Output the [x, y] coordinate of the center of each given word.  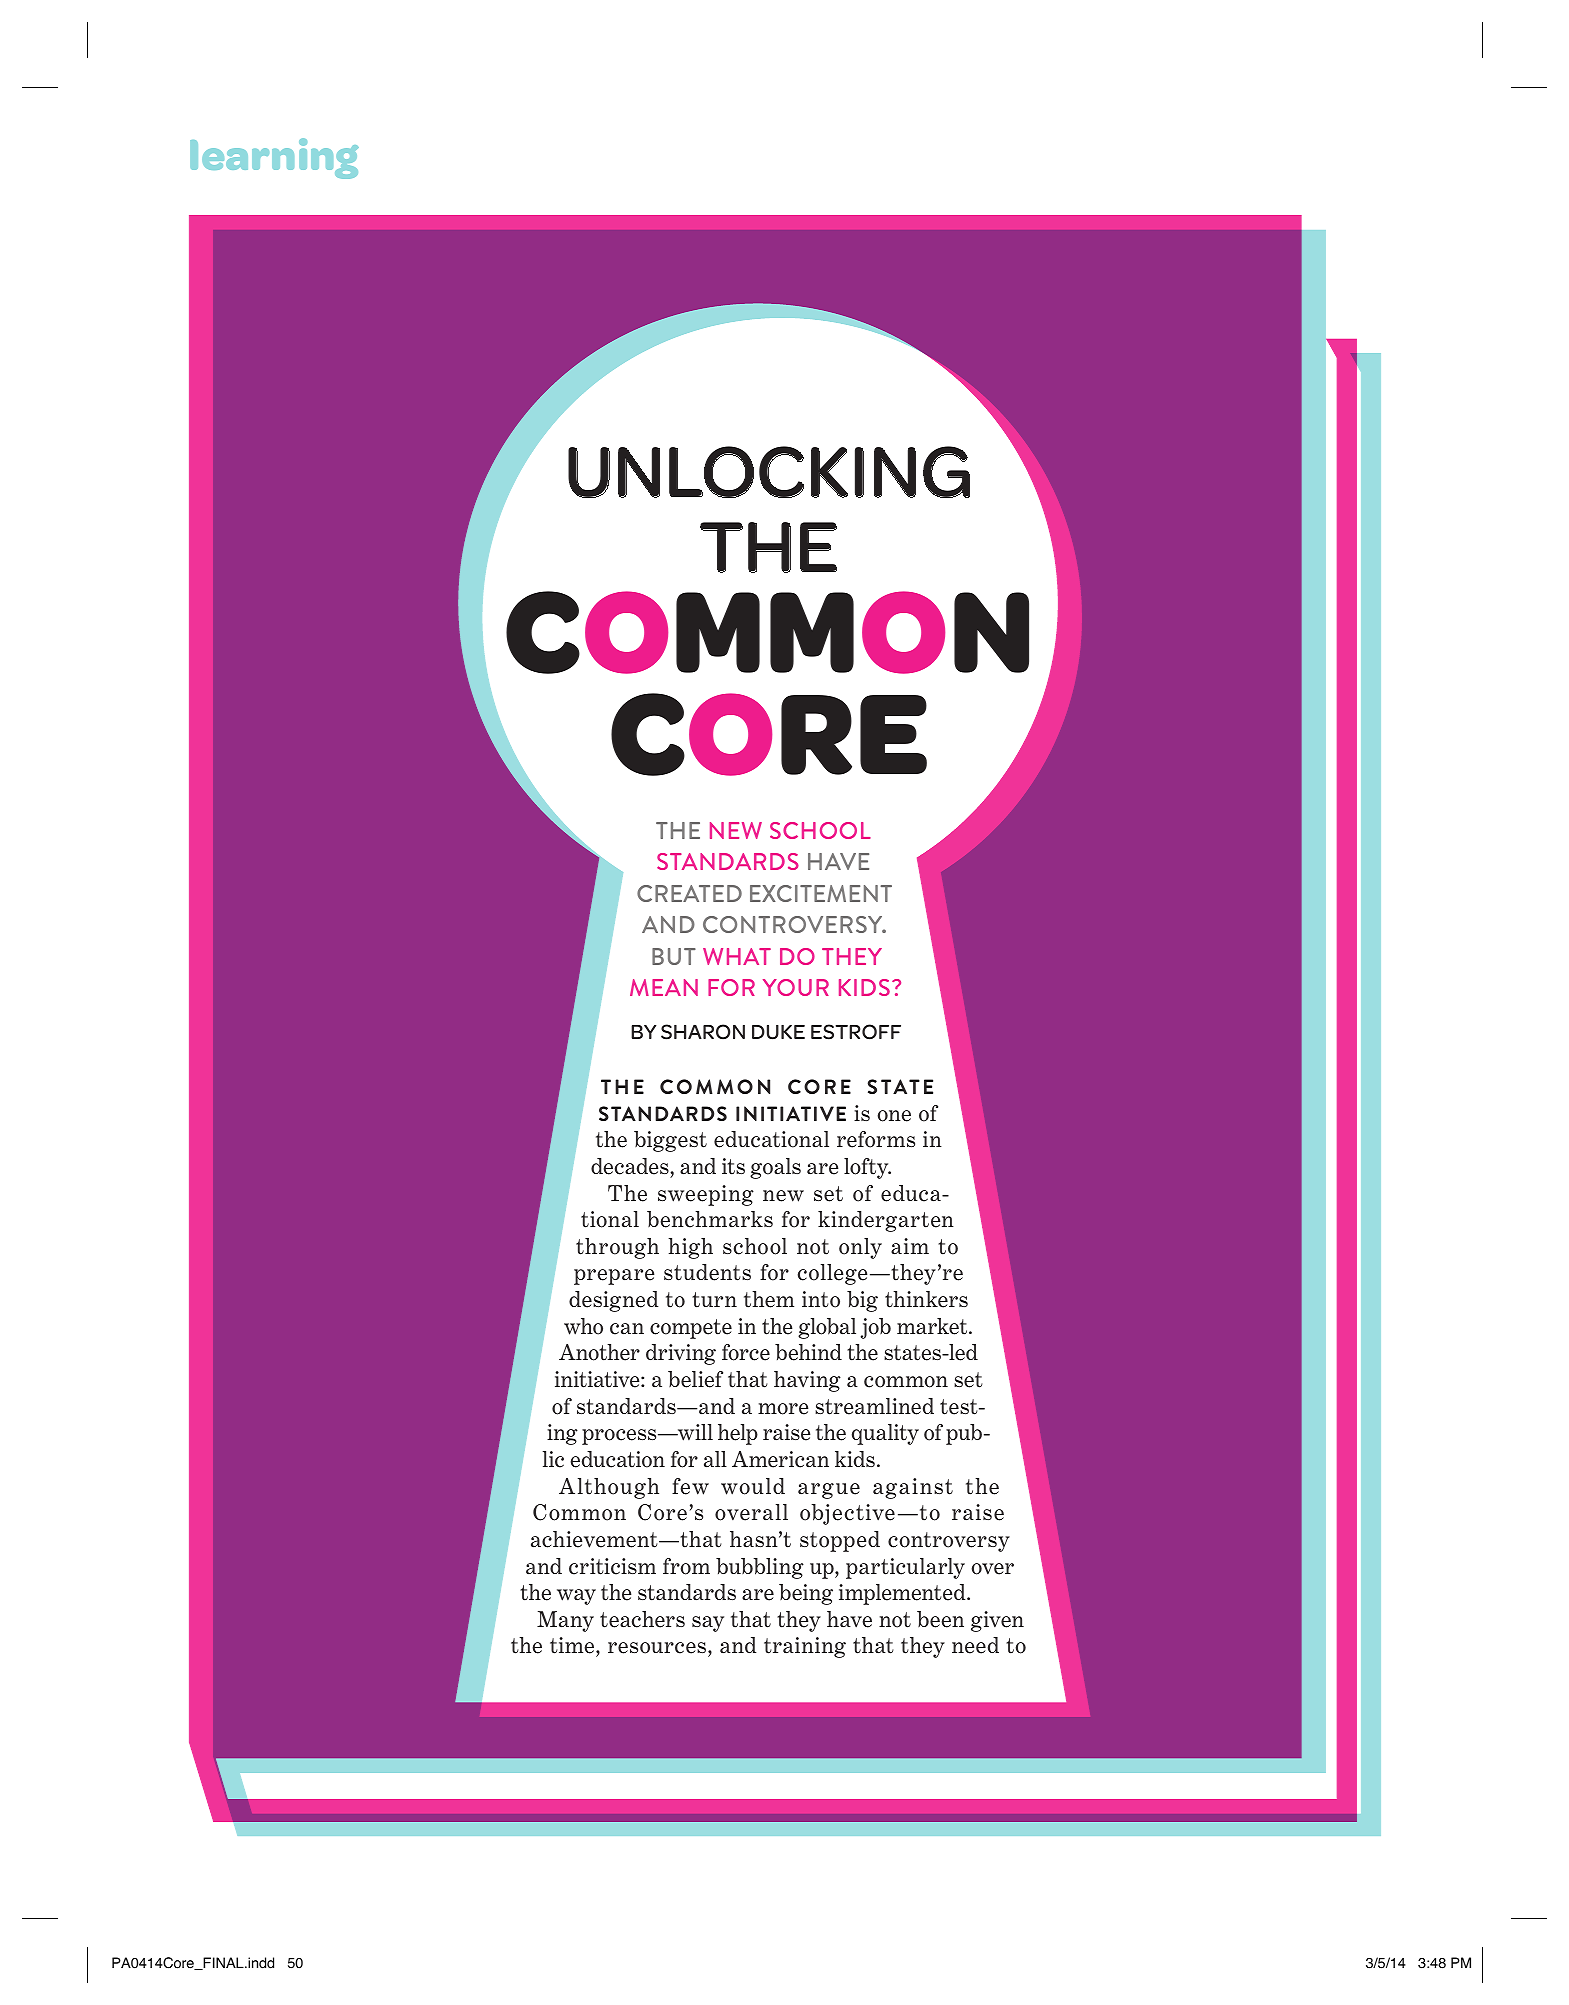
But [674, 956]
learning [274, 158]
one [894, 1116]
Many [565, 1621]
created [689, 893]
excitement [821, 893]
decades [631, 1166]
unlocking [769, 472]
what [737, 956]
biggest [670, 1141]
